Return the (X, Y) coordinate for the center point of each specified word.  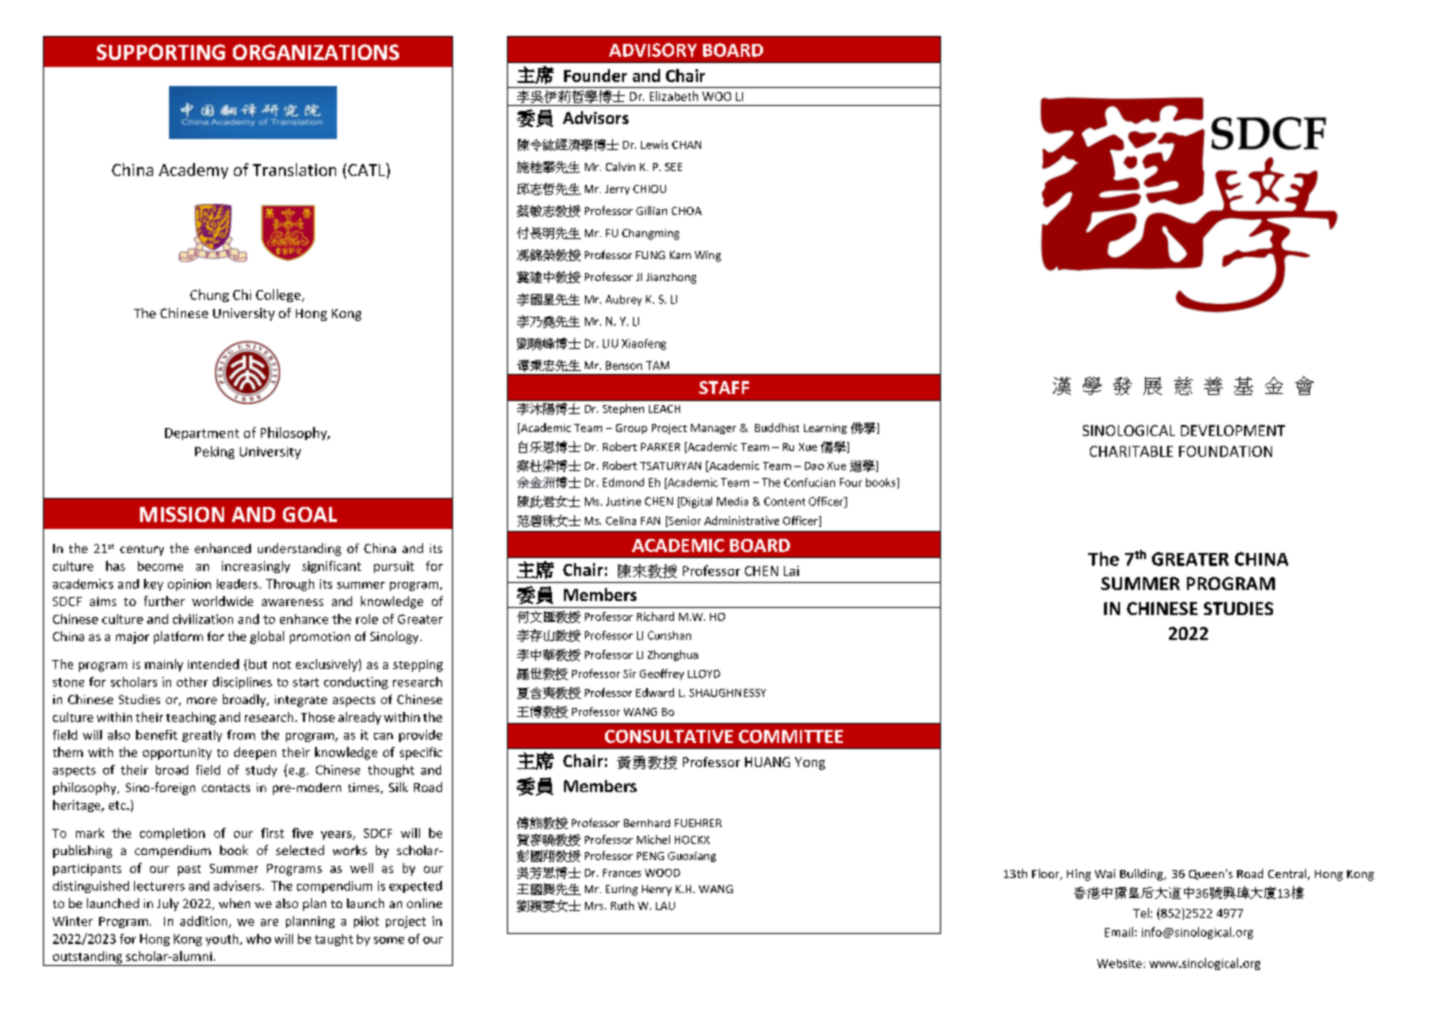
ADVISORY (653, 50)
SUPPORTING (161, 52)
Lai (791, 571)
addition (205, 922)
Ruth (622, 905)
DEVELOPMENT (1233, 430)
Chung (209, 295)
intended (213, 664)
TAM (657, 365)
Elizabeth (674, 96)
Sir (629, 673)
